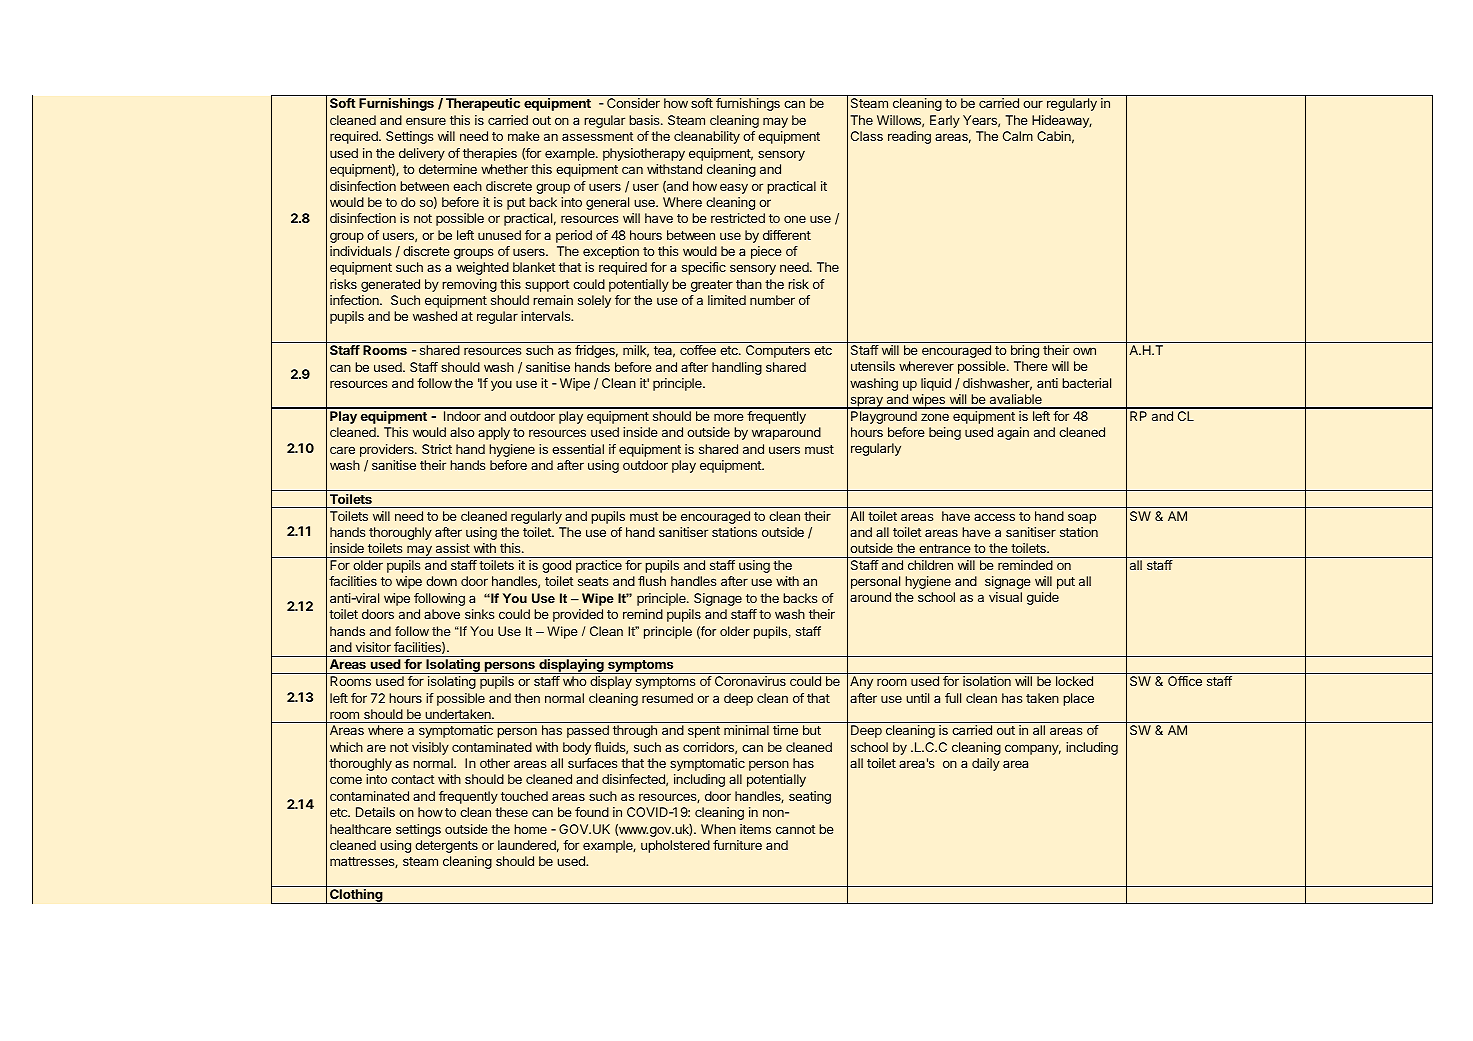 The width and height of the screenshot is (1473, 1041). I want to click on removing, so click(469, 285).
